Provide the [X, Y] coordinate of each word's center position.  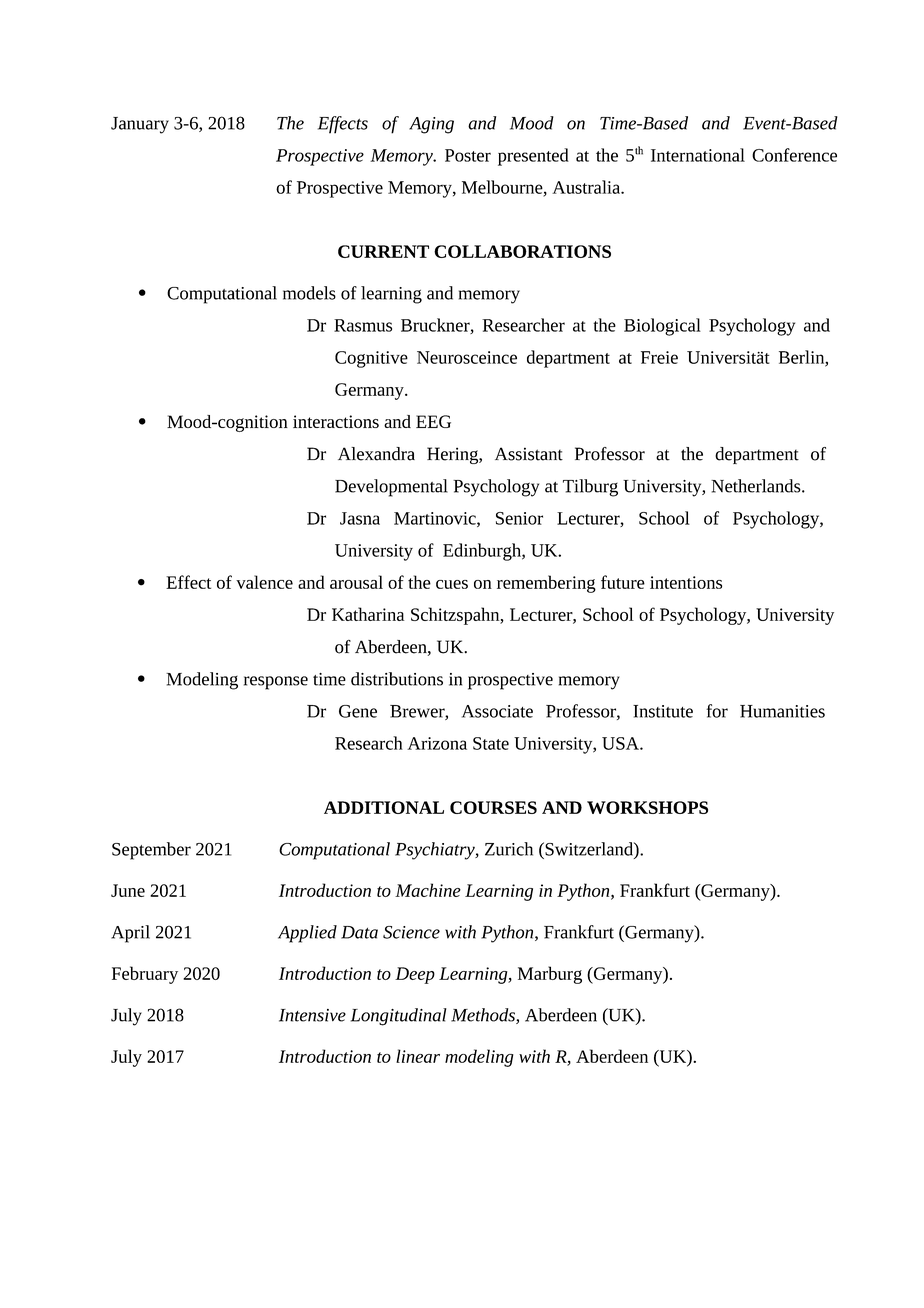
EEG [433, 421]
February [145, 975]
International [698, 155]
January [140, 125]
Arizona [437, 743]
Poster [468, 155]
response [276, 683]
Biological [662, 327]
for [717, 711]
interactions [336, 421]
